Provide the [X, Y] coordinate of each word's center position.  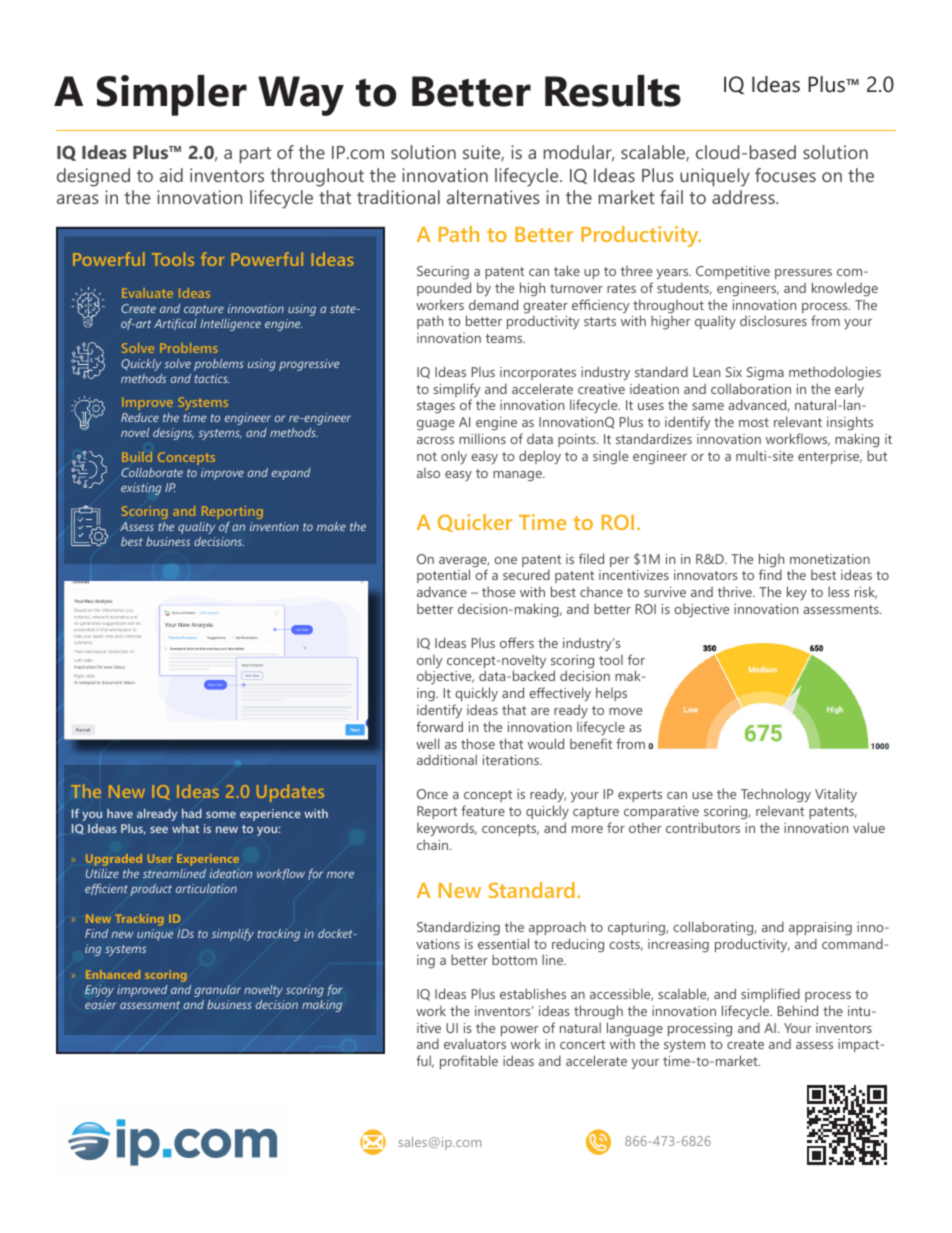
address [744, 197]
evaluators [475, 1043]
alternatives [493, 197]
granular [217, 991]
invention [274, 526]
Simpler [172, 95]
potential [443, 578]
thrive [736, 592]
